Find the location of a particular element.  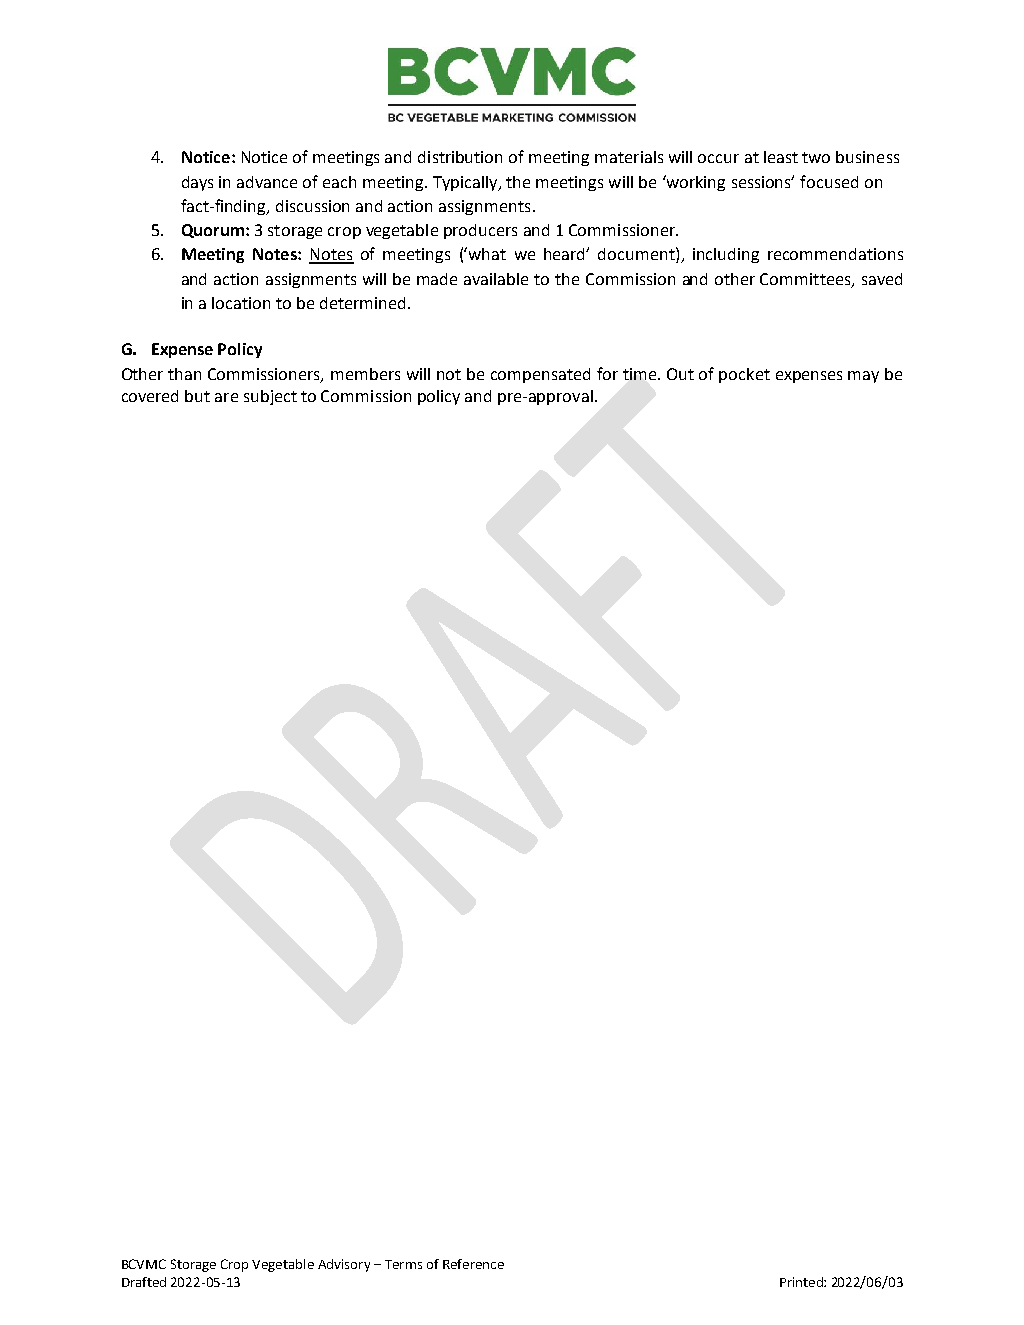

Reference is located at coordinates (473, 1264).
